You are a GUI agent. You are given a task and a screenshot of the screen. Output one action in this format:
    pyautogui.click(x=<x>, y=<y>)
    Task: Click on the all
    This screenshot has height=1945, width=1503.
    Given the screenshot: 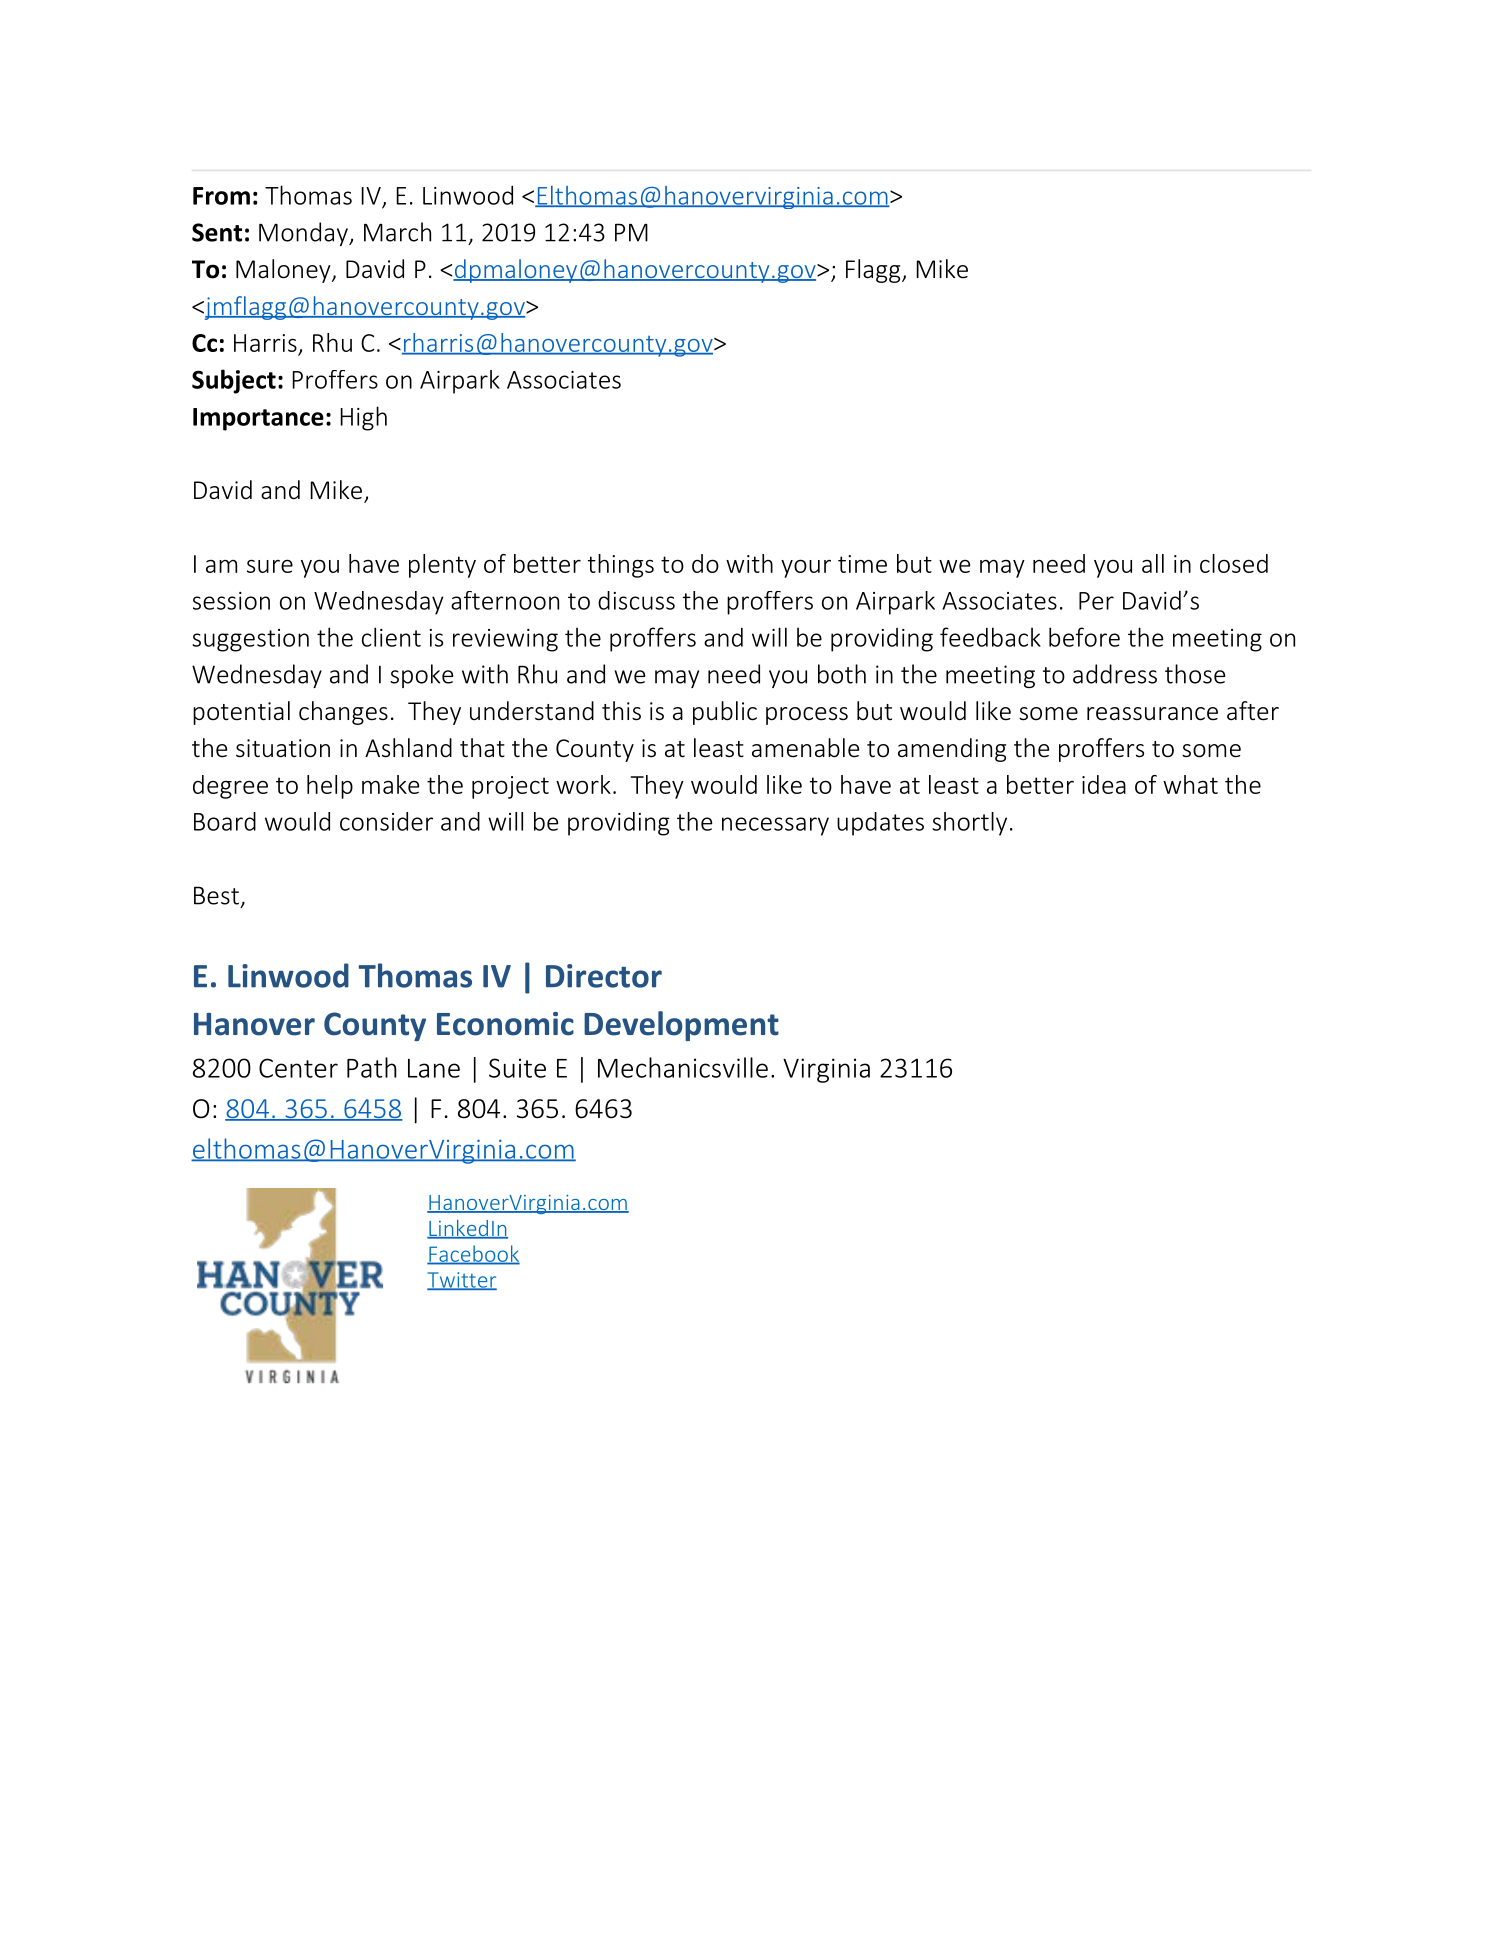 What is the action you would take?
    pyautogui.click(x=1153, y=563)
